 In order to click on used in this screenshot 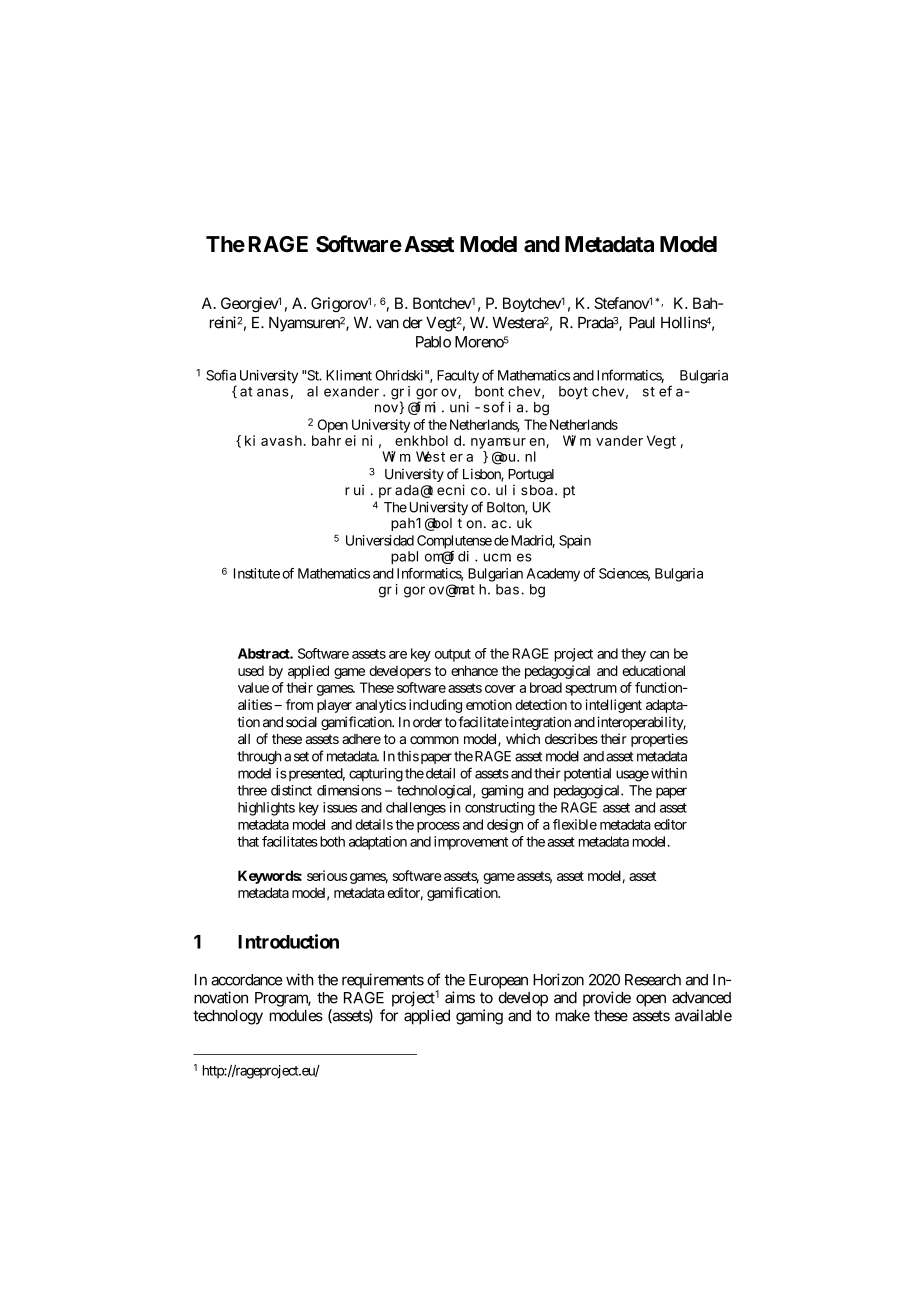, I will do `click(251, 671)`.
